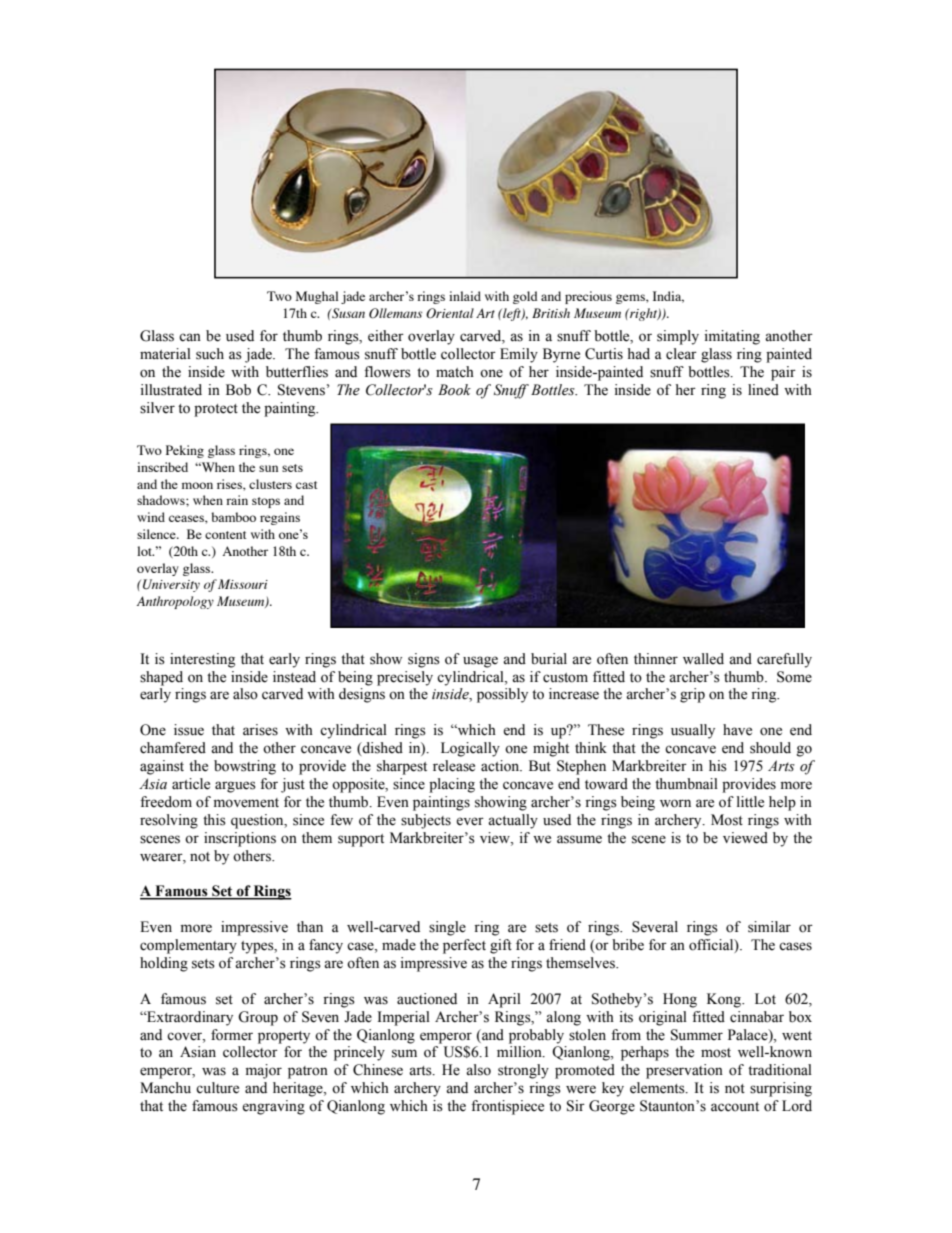  I want to click on this, so click(214, 820).
